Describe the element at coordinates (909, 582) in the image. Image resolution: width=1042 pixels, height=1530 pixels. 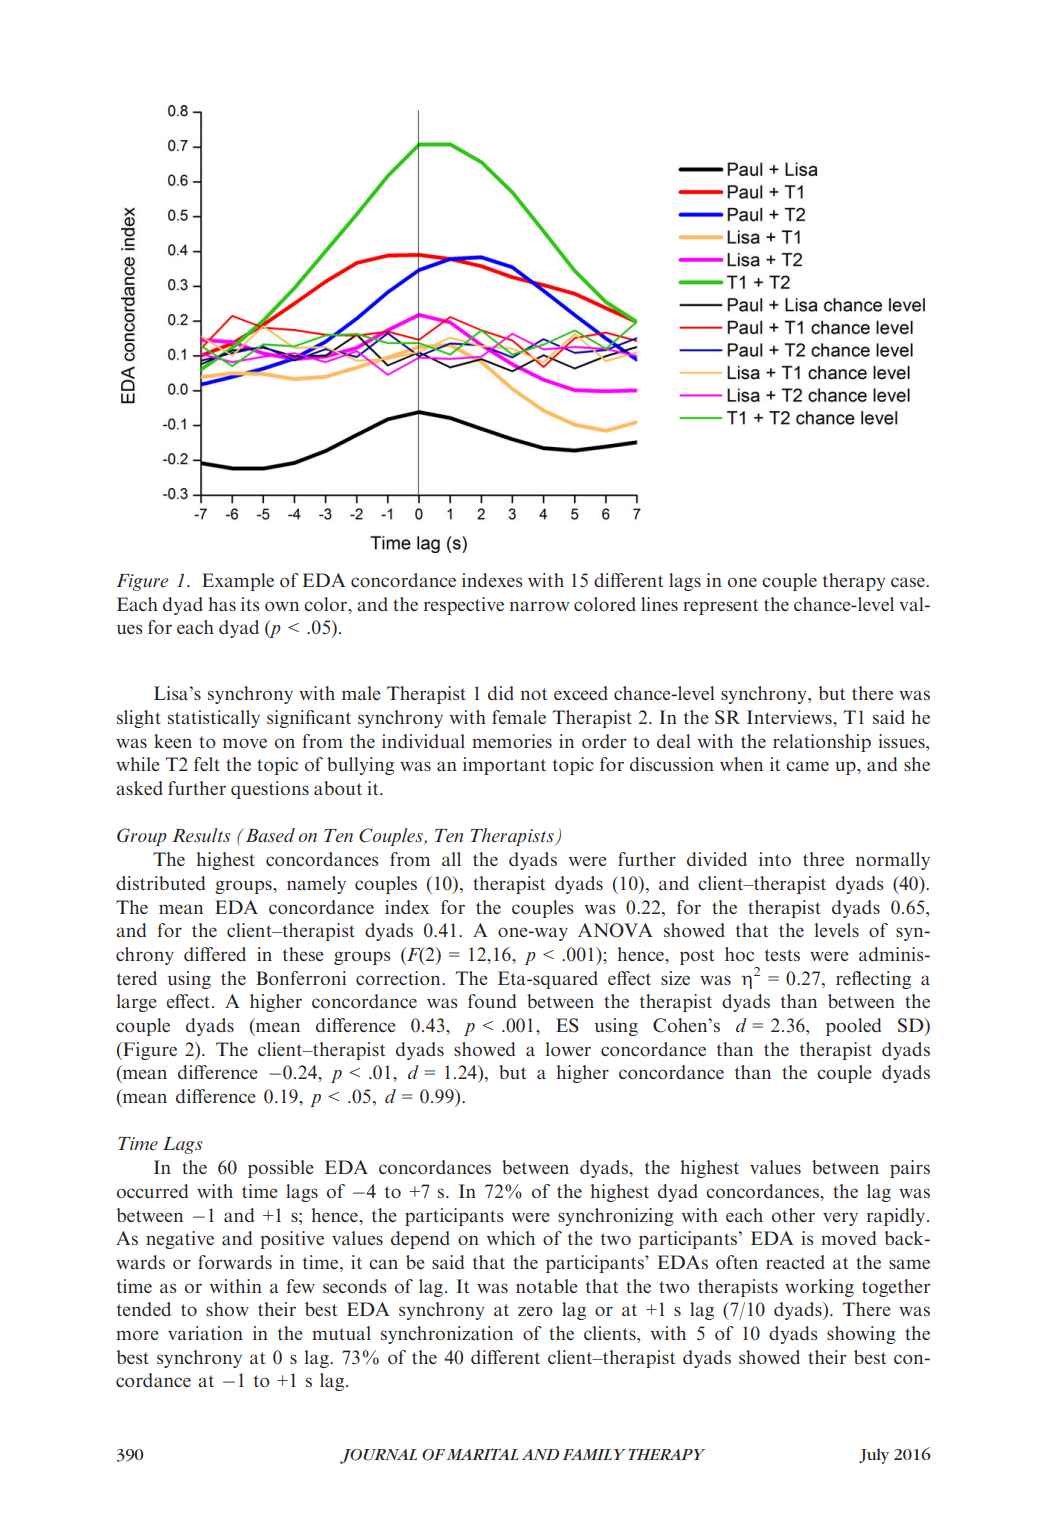
I see `case` at that location.
